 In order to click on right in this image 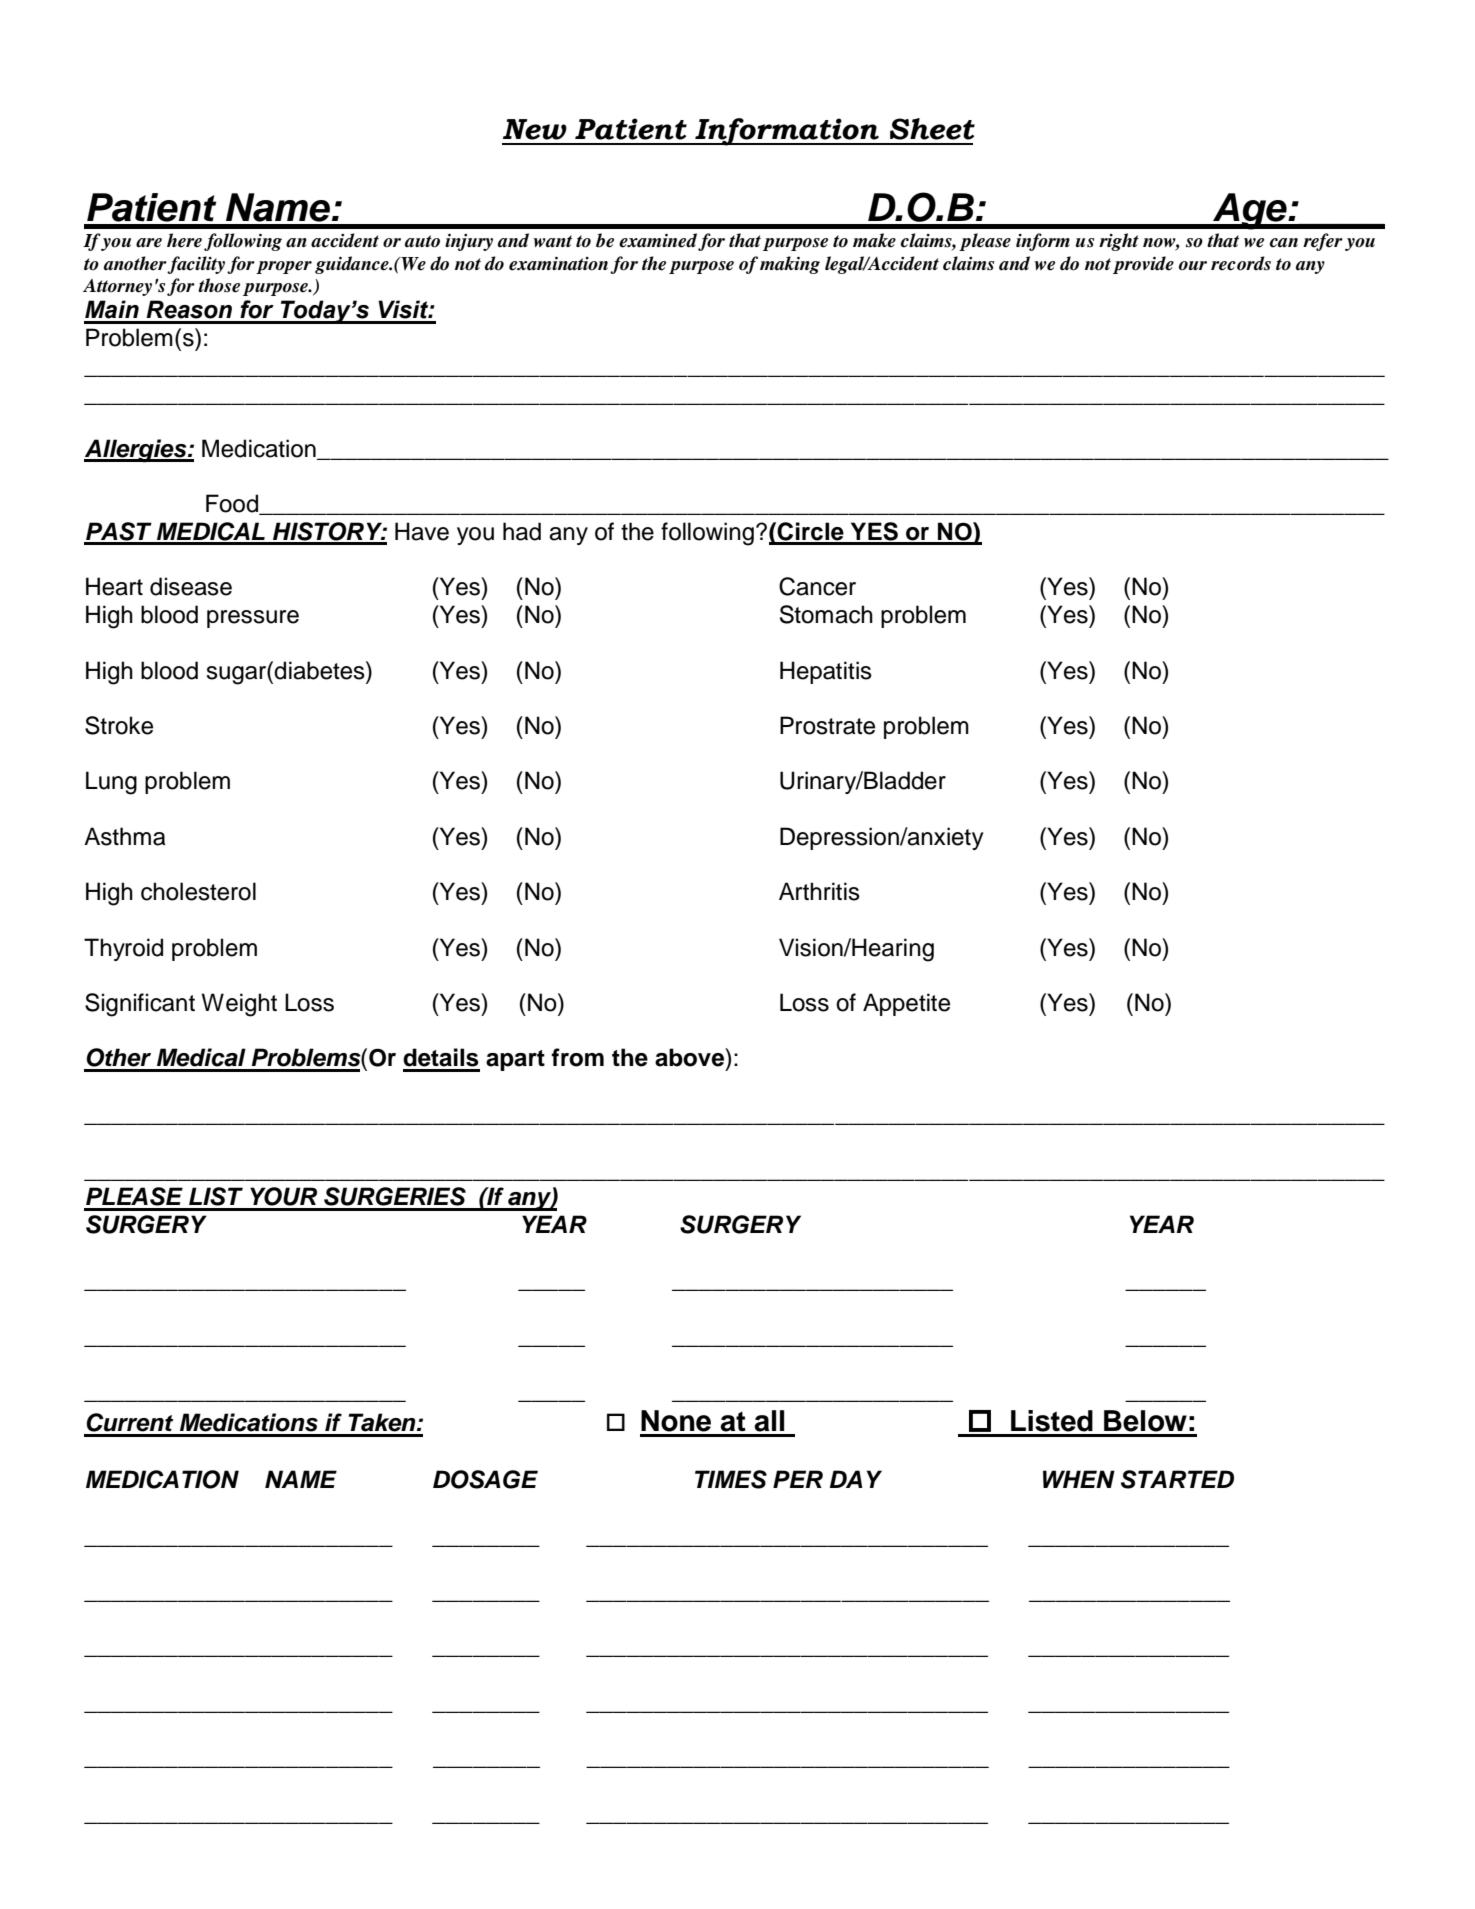, I will do `click(1119, 242)`.
